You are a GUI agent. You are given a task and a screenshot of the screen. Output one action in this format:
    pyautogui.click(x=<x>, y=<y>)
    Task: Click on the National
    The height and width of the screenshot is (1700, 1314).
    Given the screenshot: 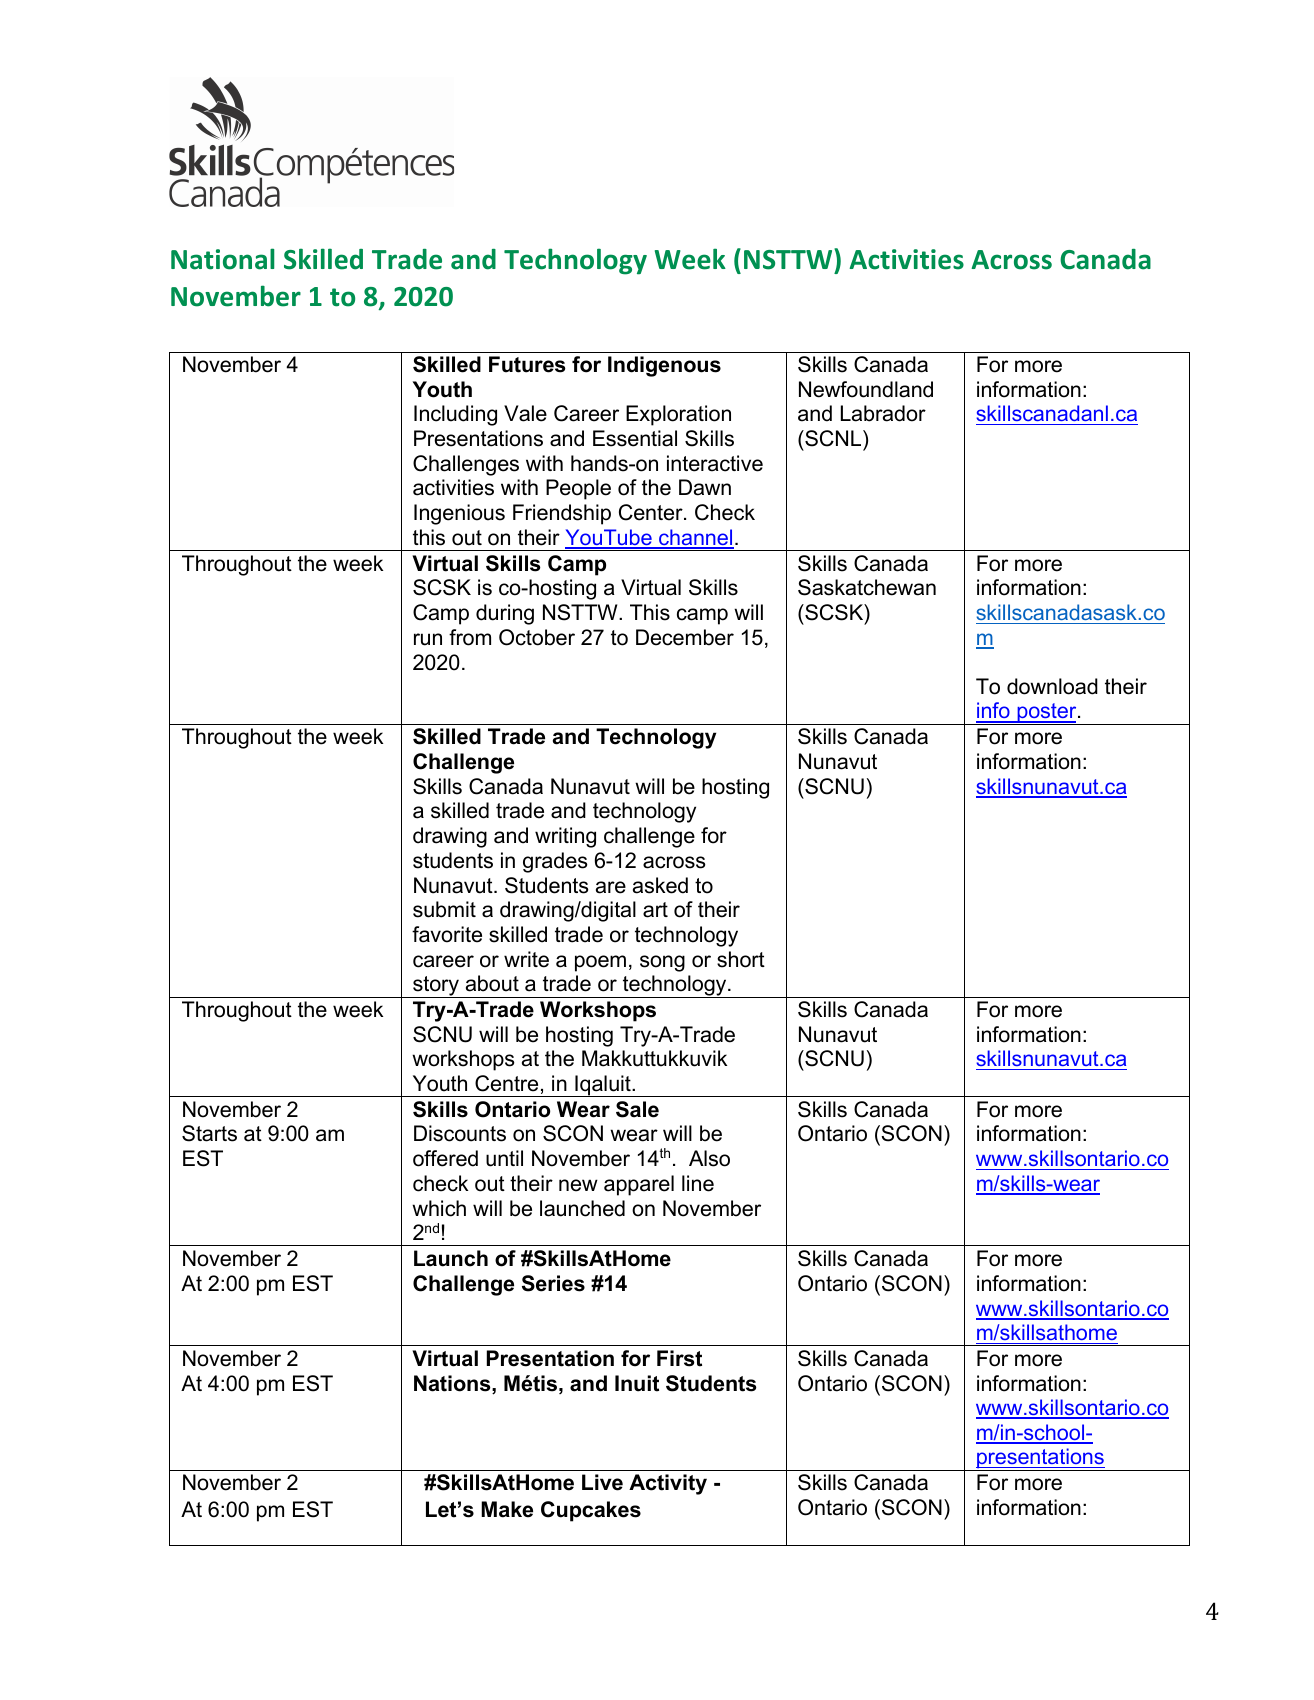 What is the action you would take?
    pyautogui.click(x=222, y=259)
